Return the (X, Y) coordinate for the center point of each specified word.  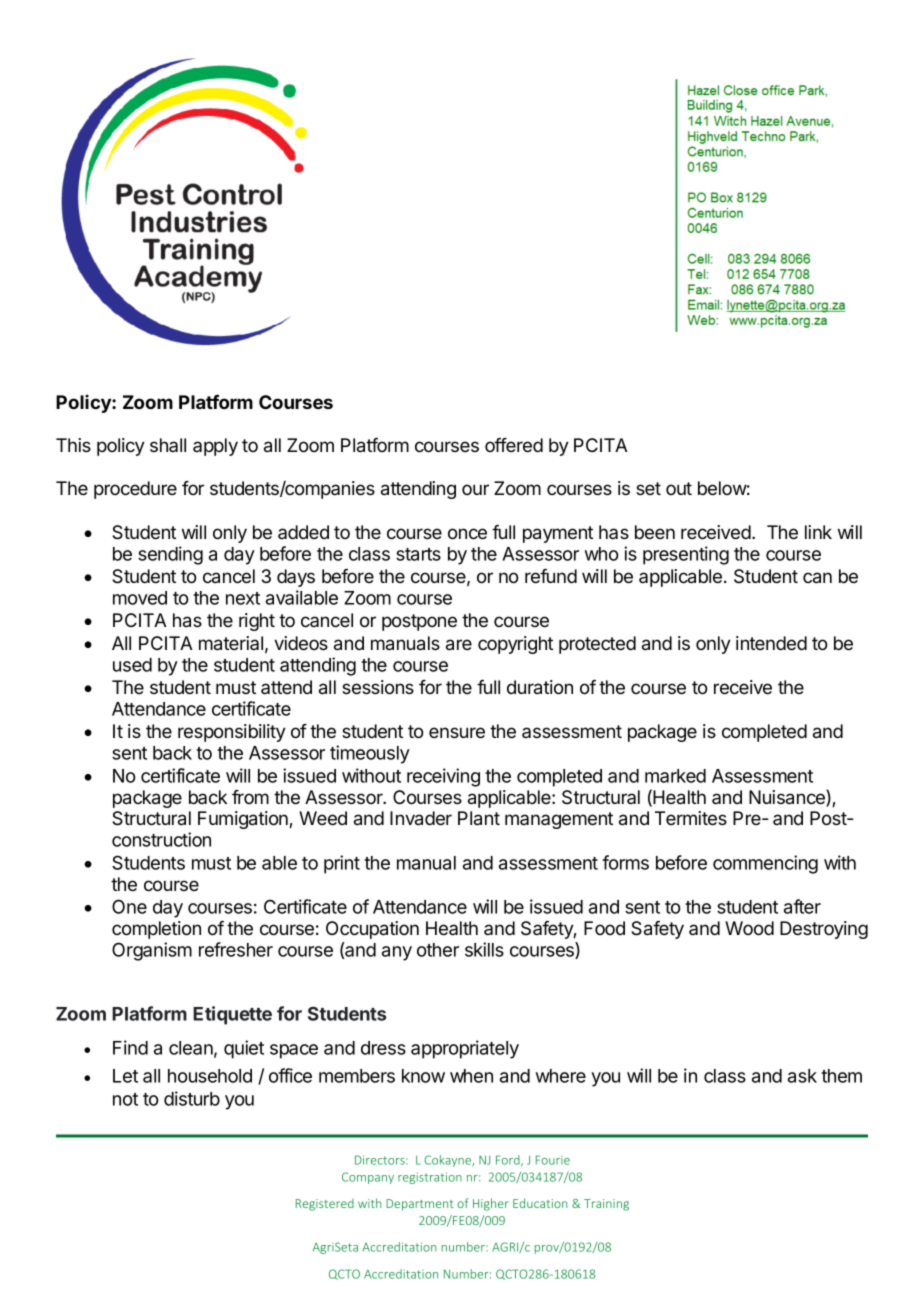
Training (606, 1205)
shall (168, 445)
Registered (325, 1205)
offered (514, 445)
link (818, 532)
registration (430, 1178)
